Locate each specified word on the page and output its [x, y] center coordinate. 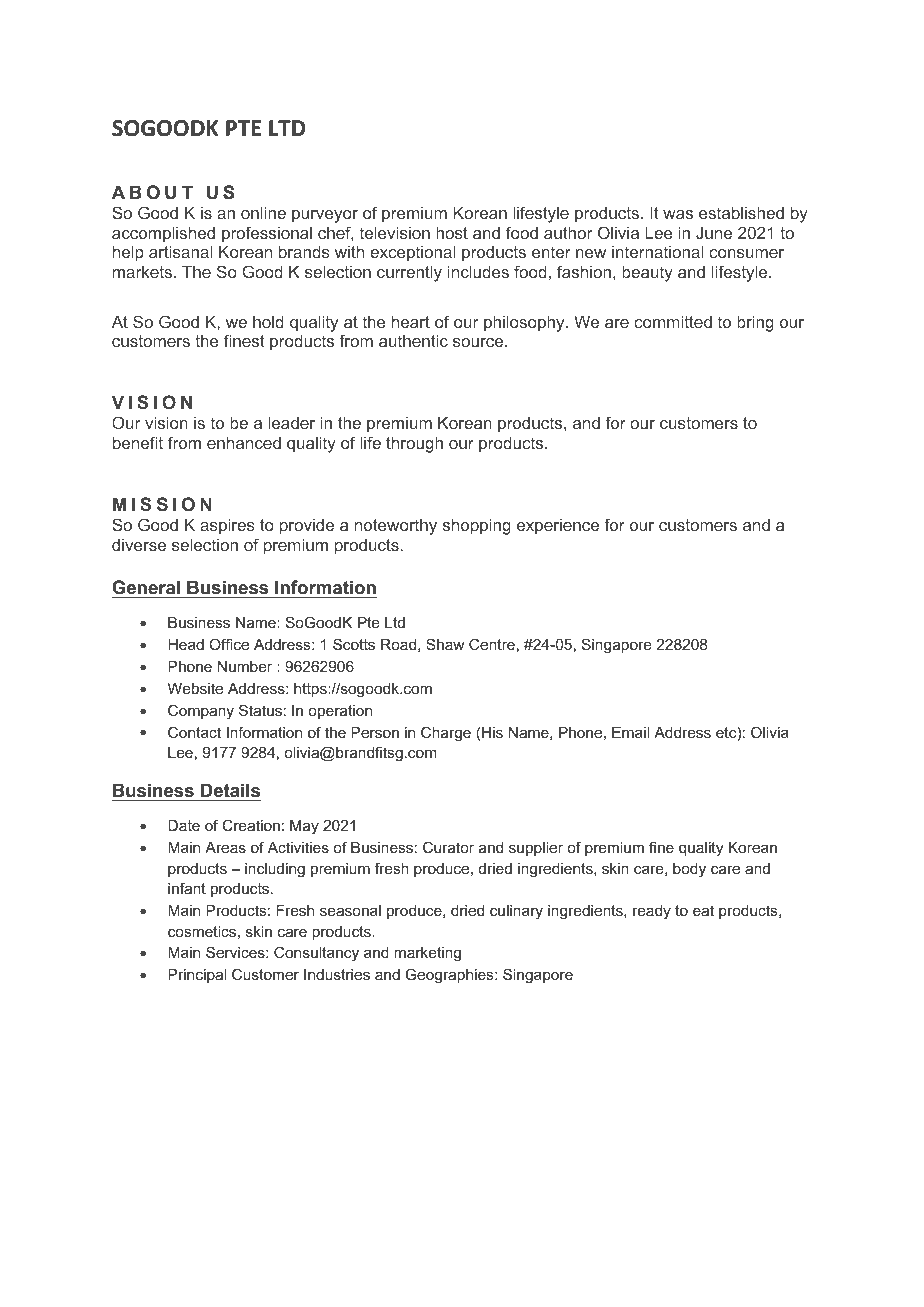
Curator [448, 847]
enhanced [244, 442]
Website [195, 688]
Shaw [445, 644]
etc [726, 732]
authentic [413, 340]
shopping [477, 526]
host [452, 232]
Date [184, 825]
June [714, 233]
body [689, 870]
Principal [197, 976]
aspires [227, 526]
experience [558, 527]
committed [673, 321]
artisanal [180, 251]
